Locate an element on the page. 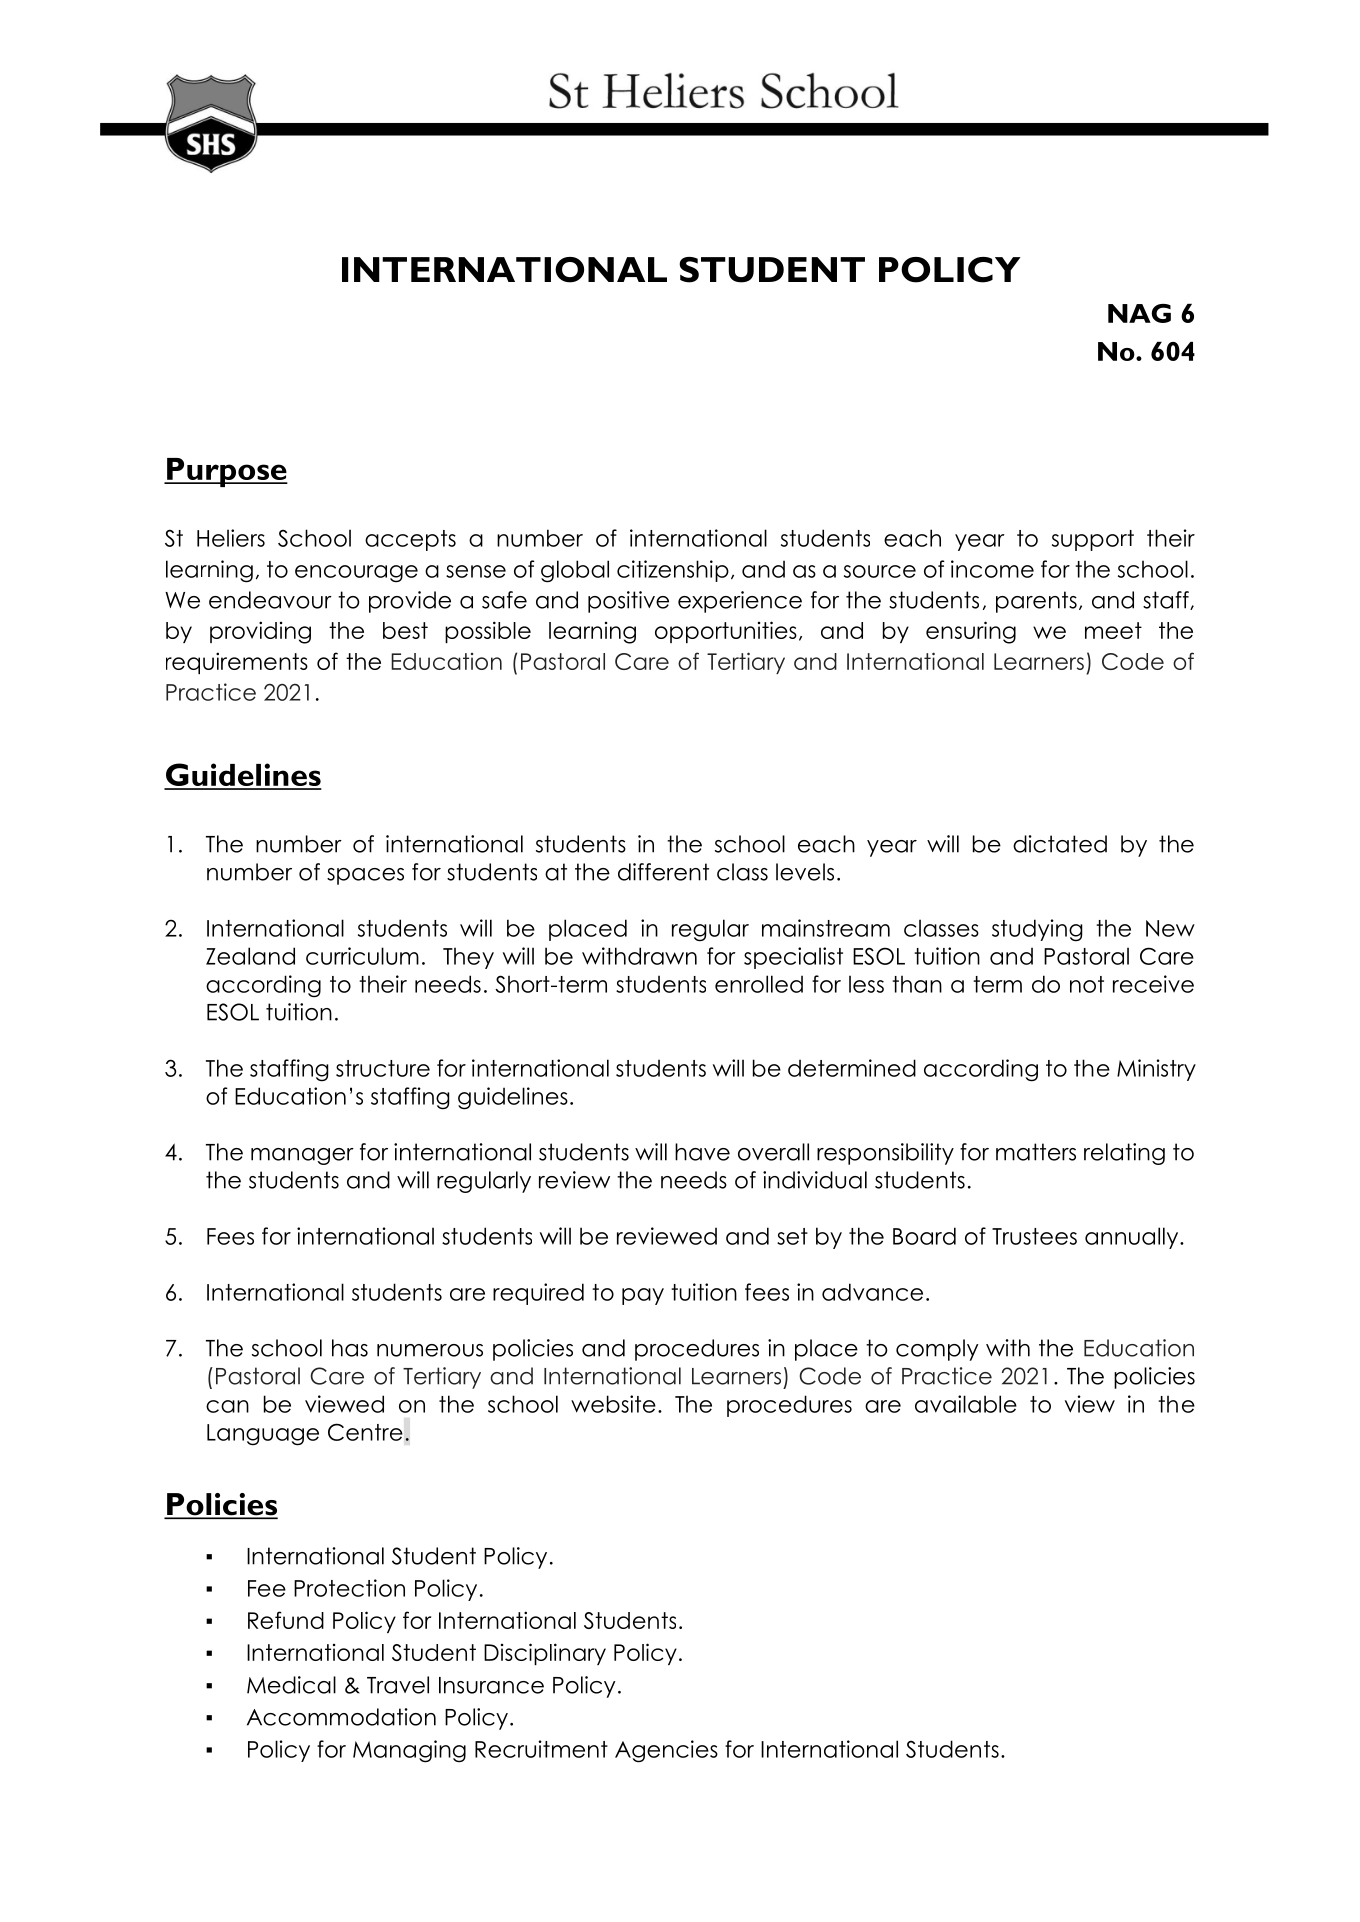  matters is located at coordinates (1036, 1152).
